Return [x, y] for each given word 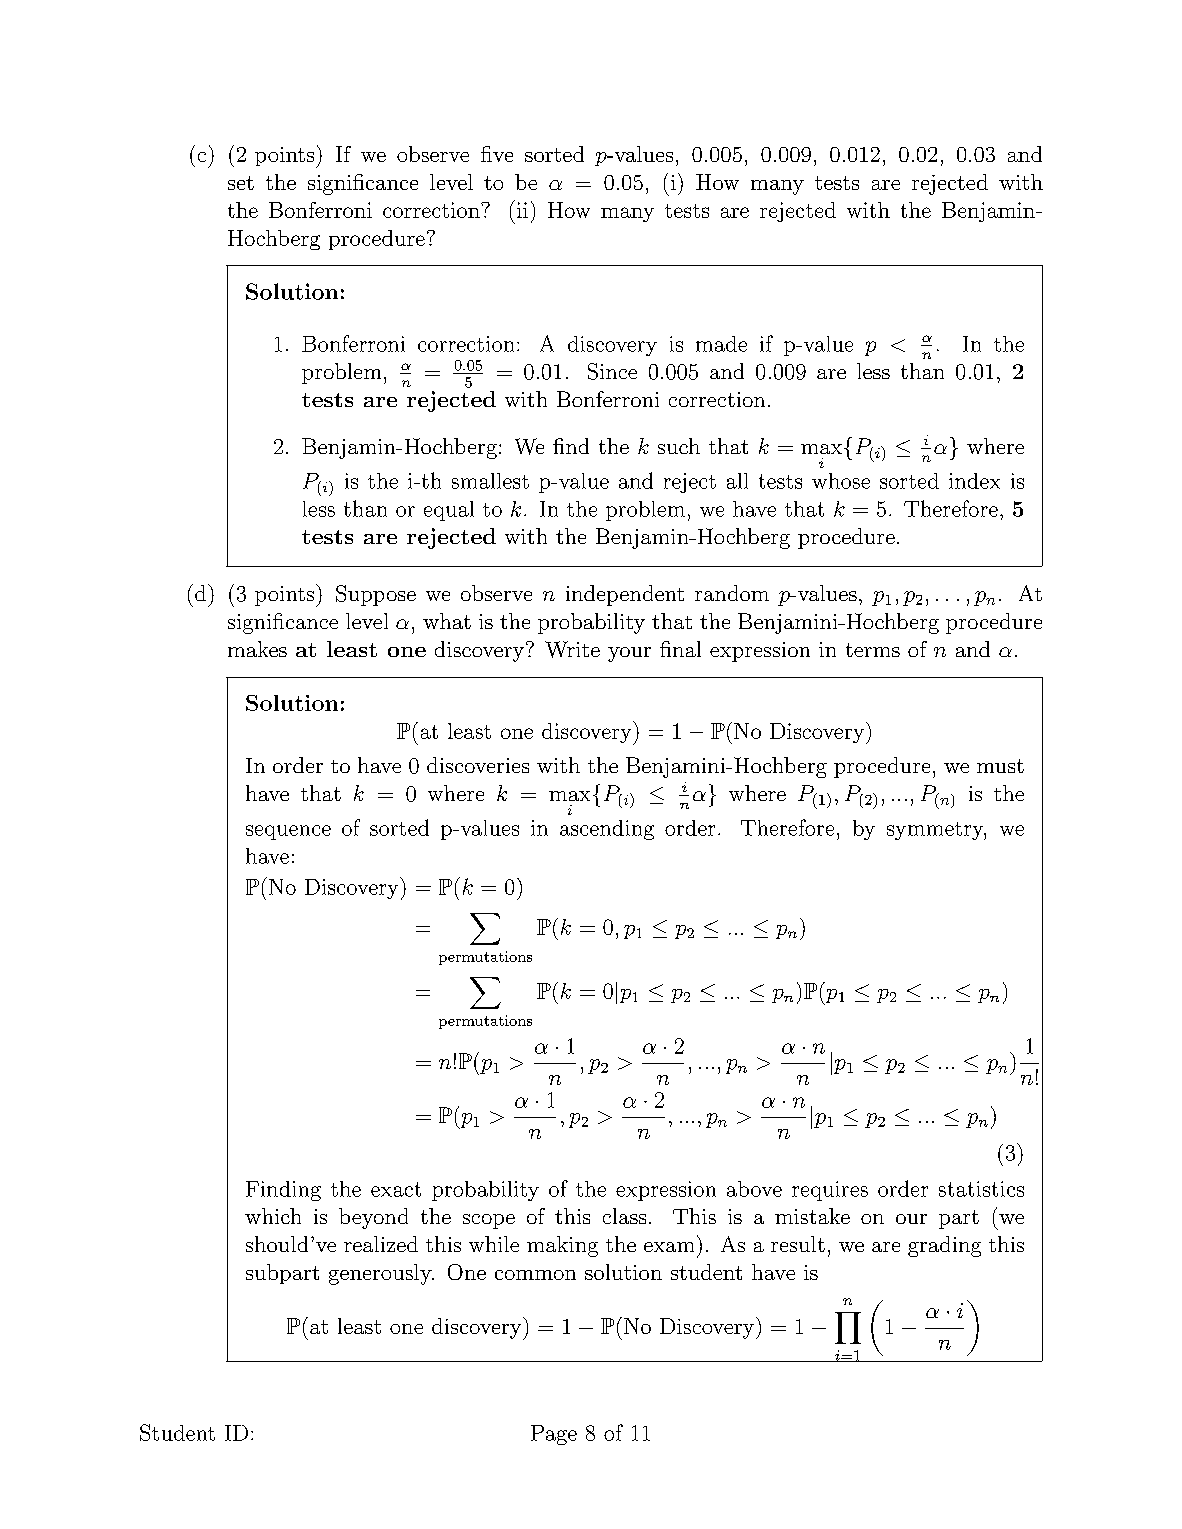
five [497, 154]
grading [944, 1246]
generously [381, 1274]
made [721, 344]
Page [554, 1435]
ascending [607, 830]
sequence [288, 832]
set [241, 183]
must [1000, 766]
